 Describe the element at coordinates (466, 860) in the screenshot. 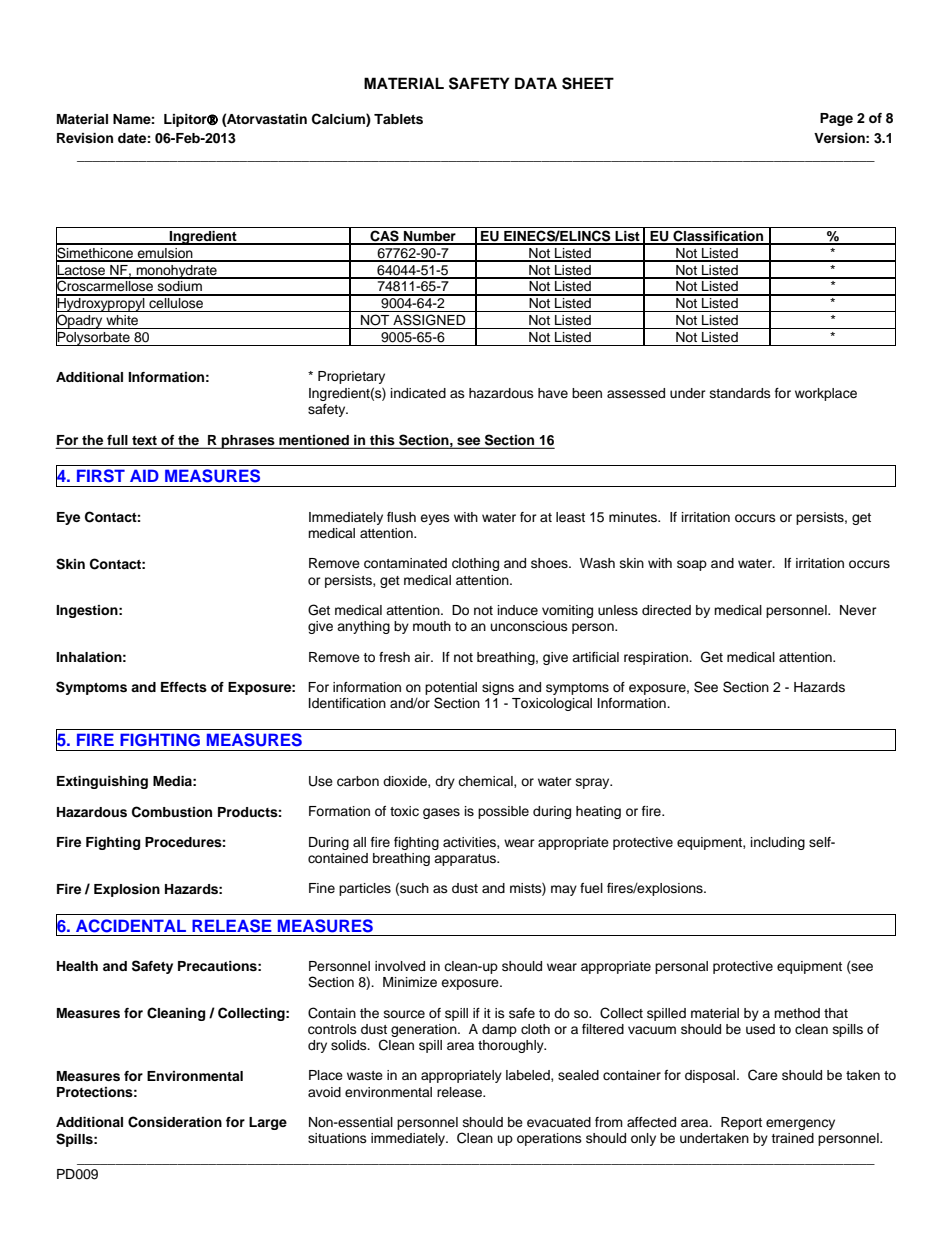

I see `apparatus` at that location.
